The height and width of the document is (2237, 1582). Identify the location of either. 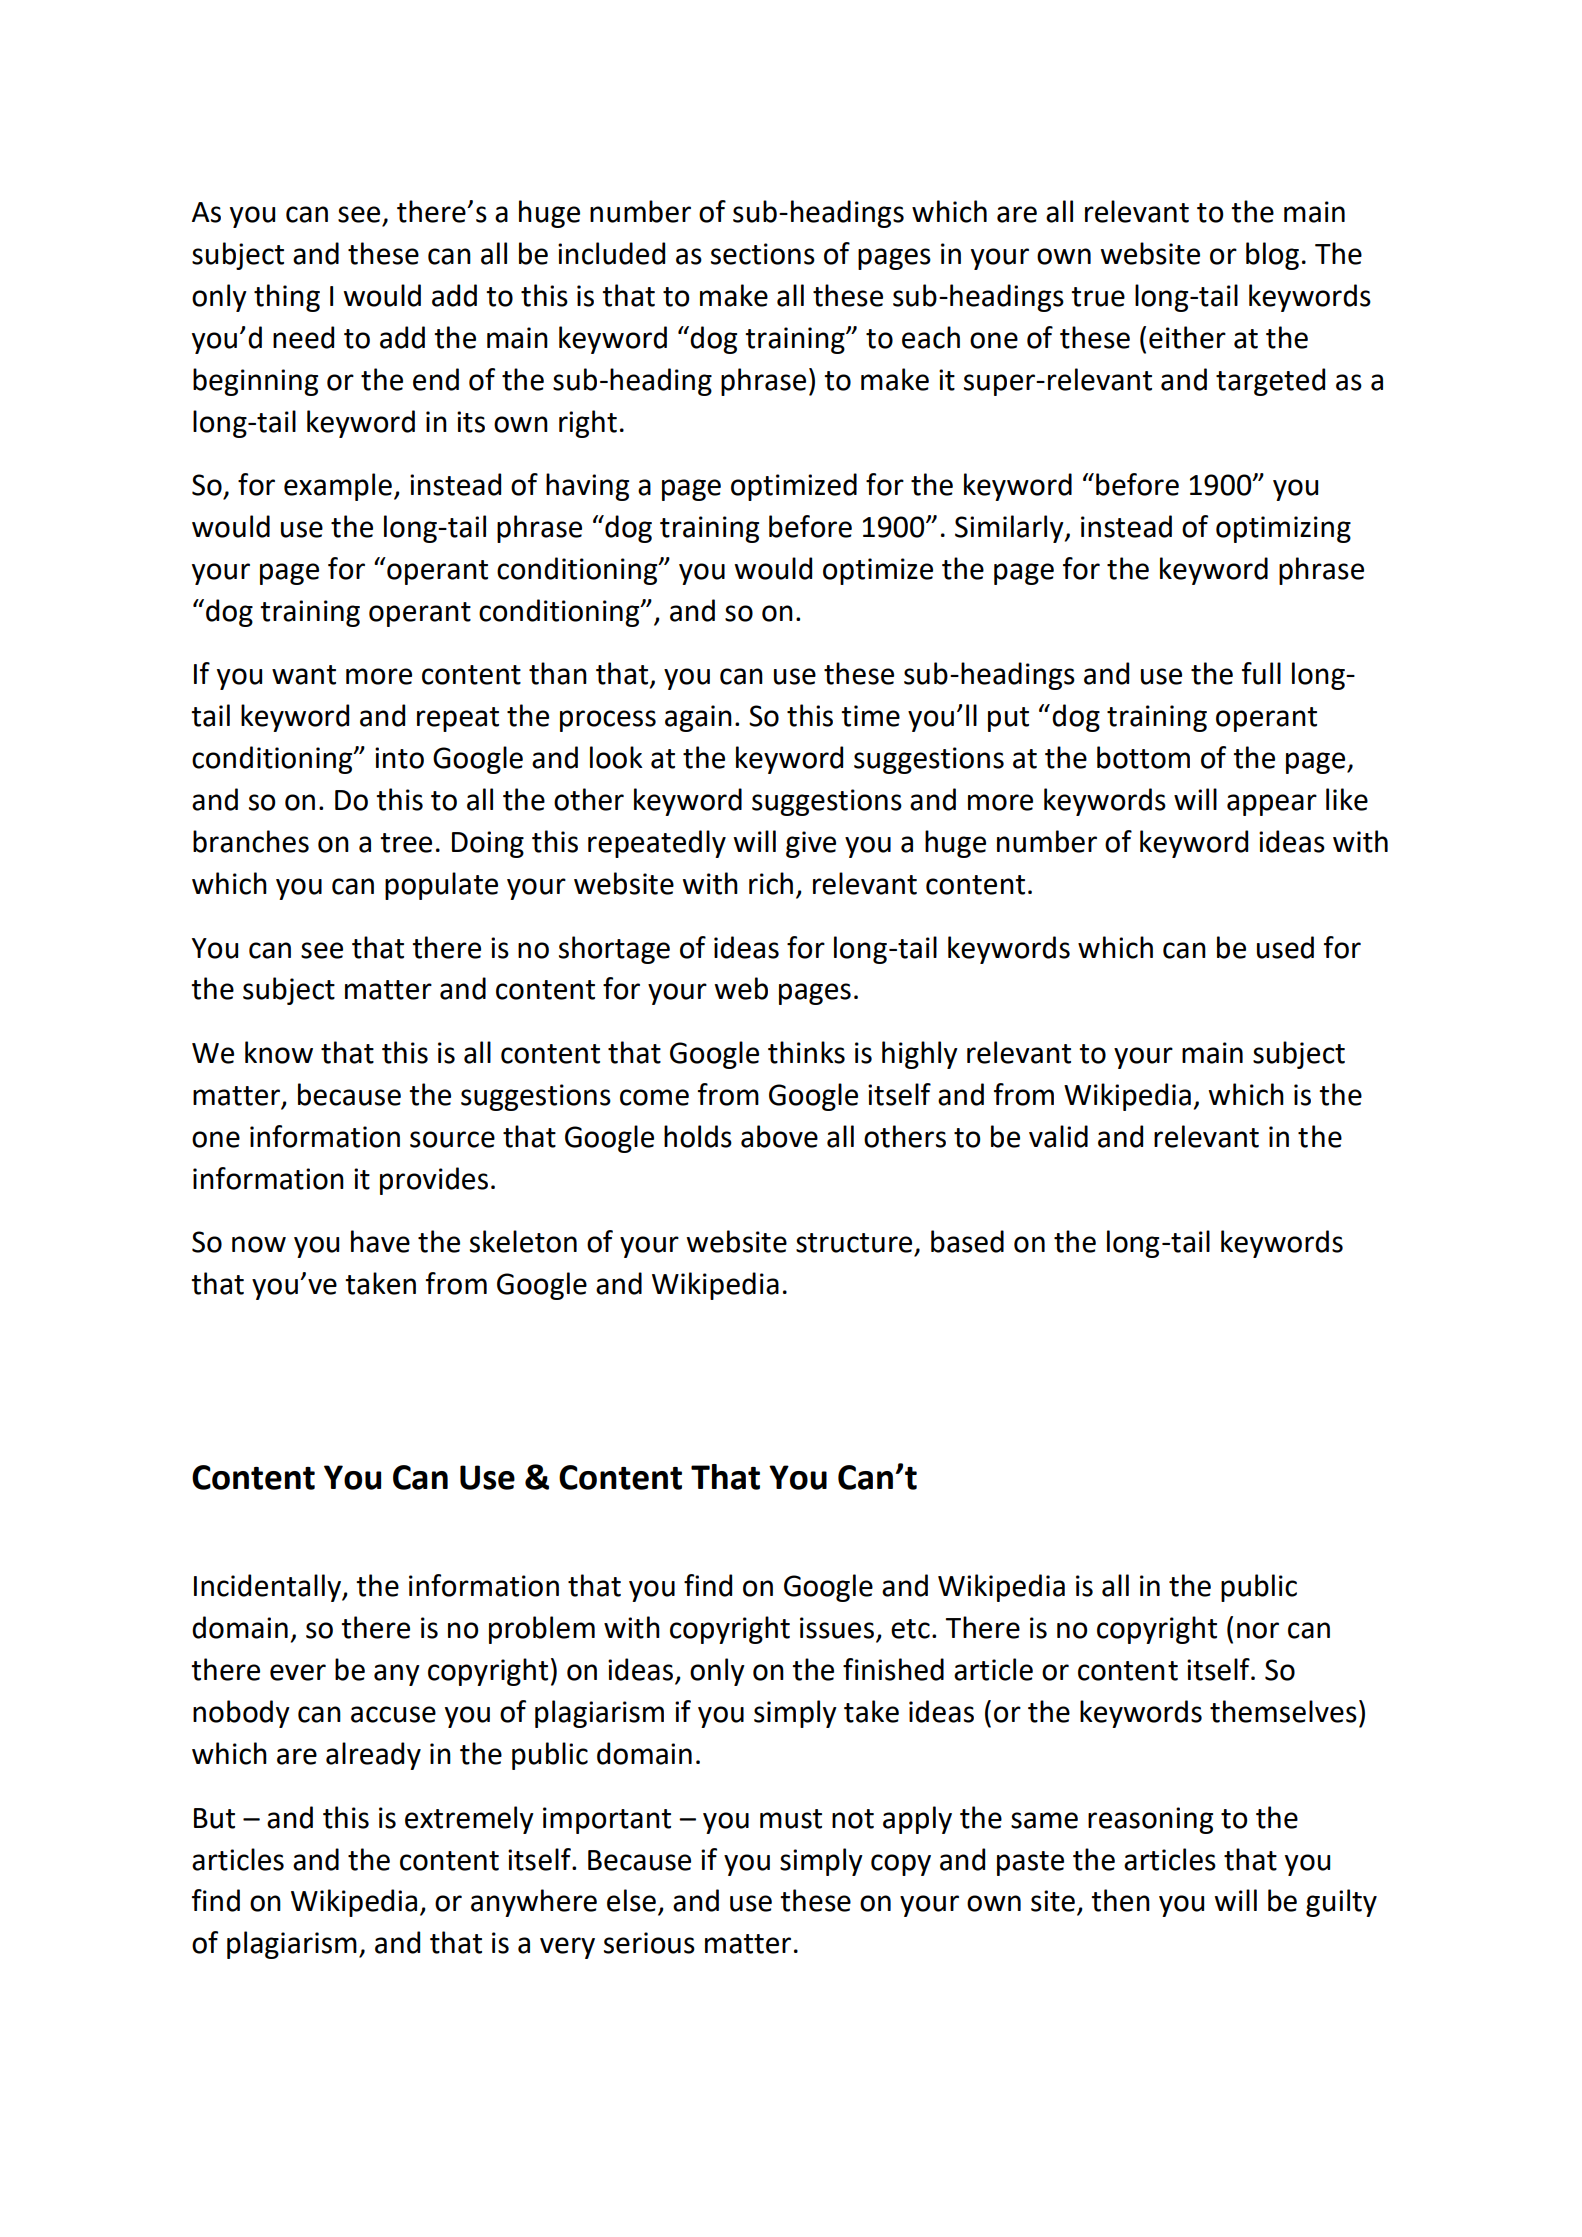
(1187, 337).
